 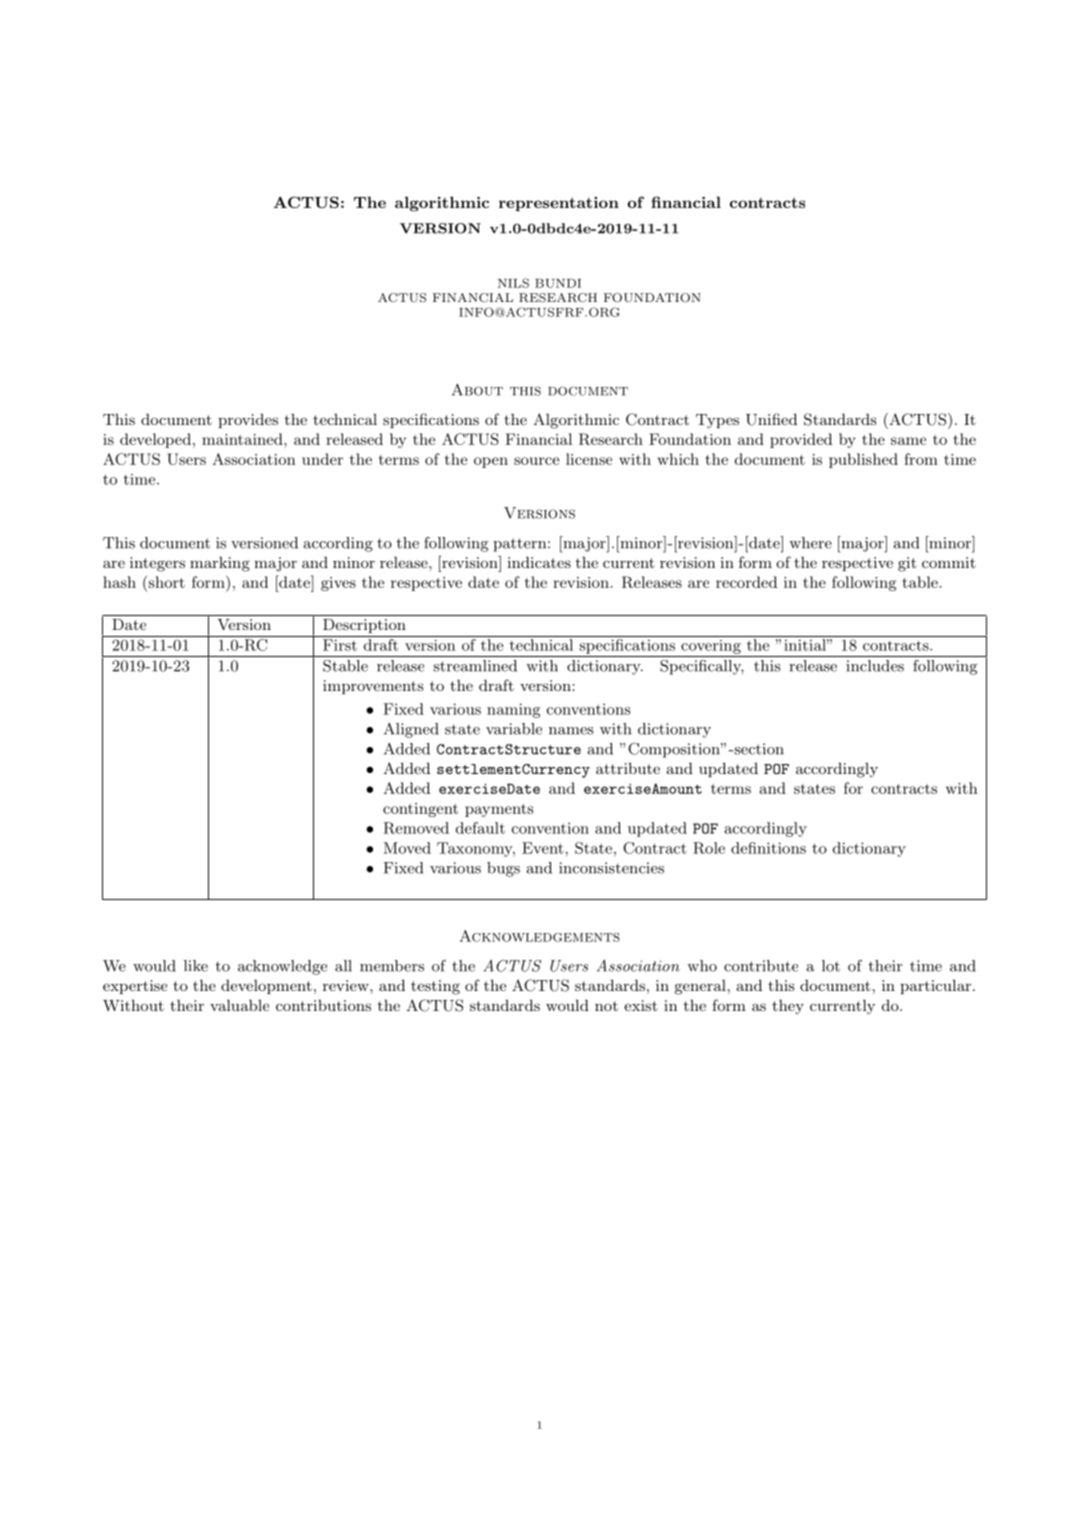 What do you see at coordinates (606, 1006) in the page?
I see `not` at bounding box center [606, 1006].
